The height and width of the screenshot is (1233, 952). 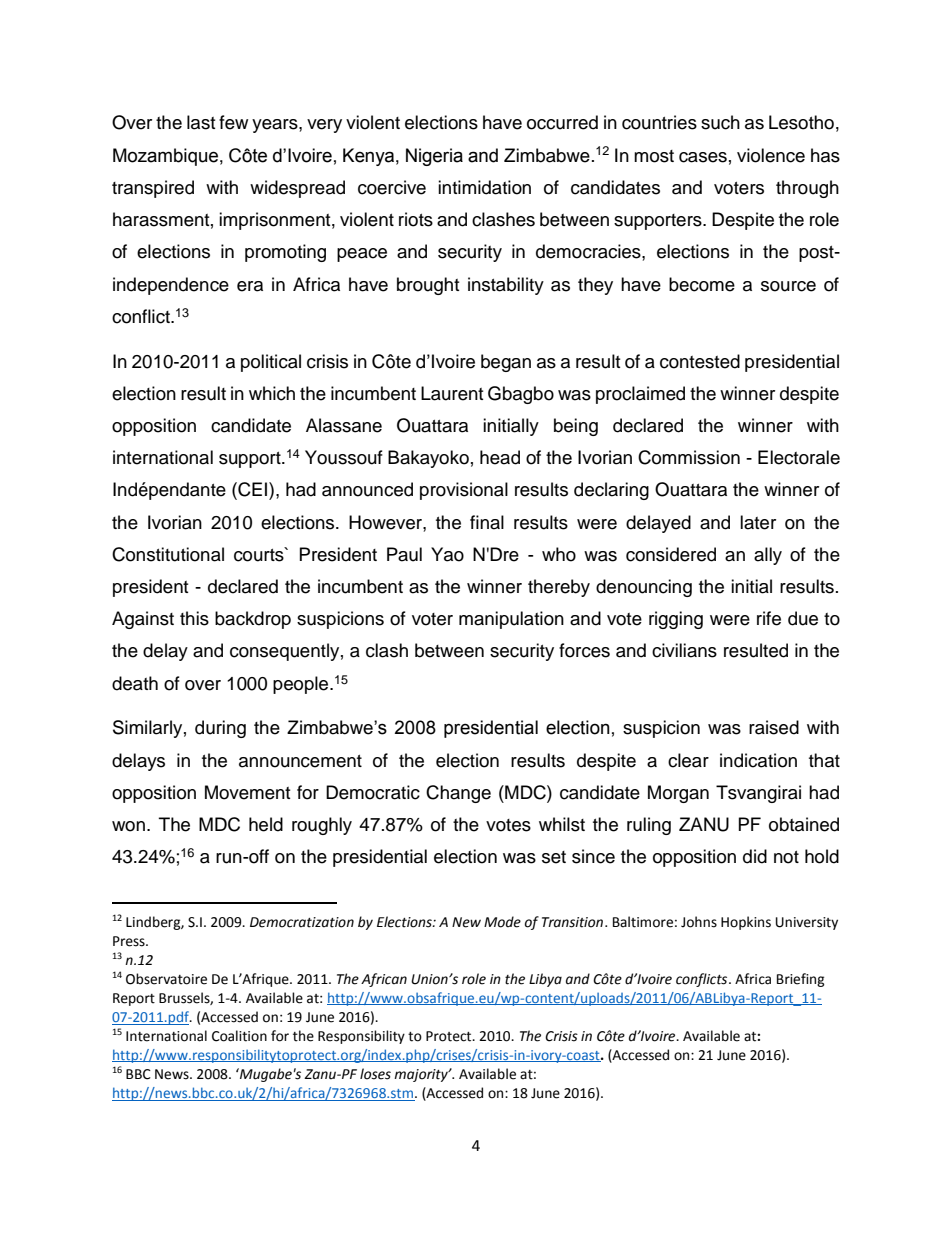 I want to click on Nigeria, so click(x=434, y=157).
